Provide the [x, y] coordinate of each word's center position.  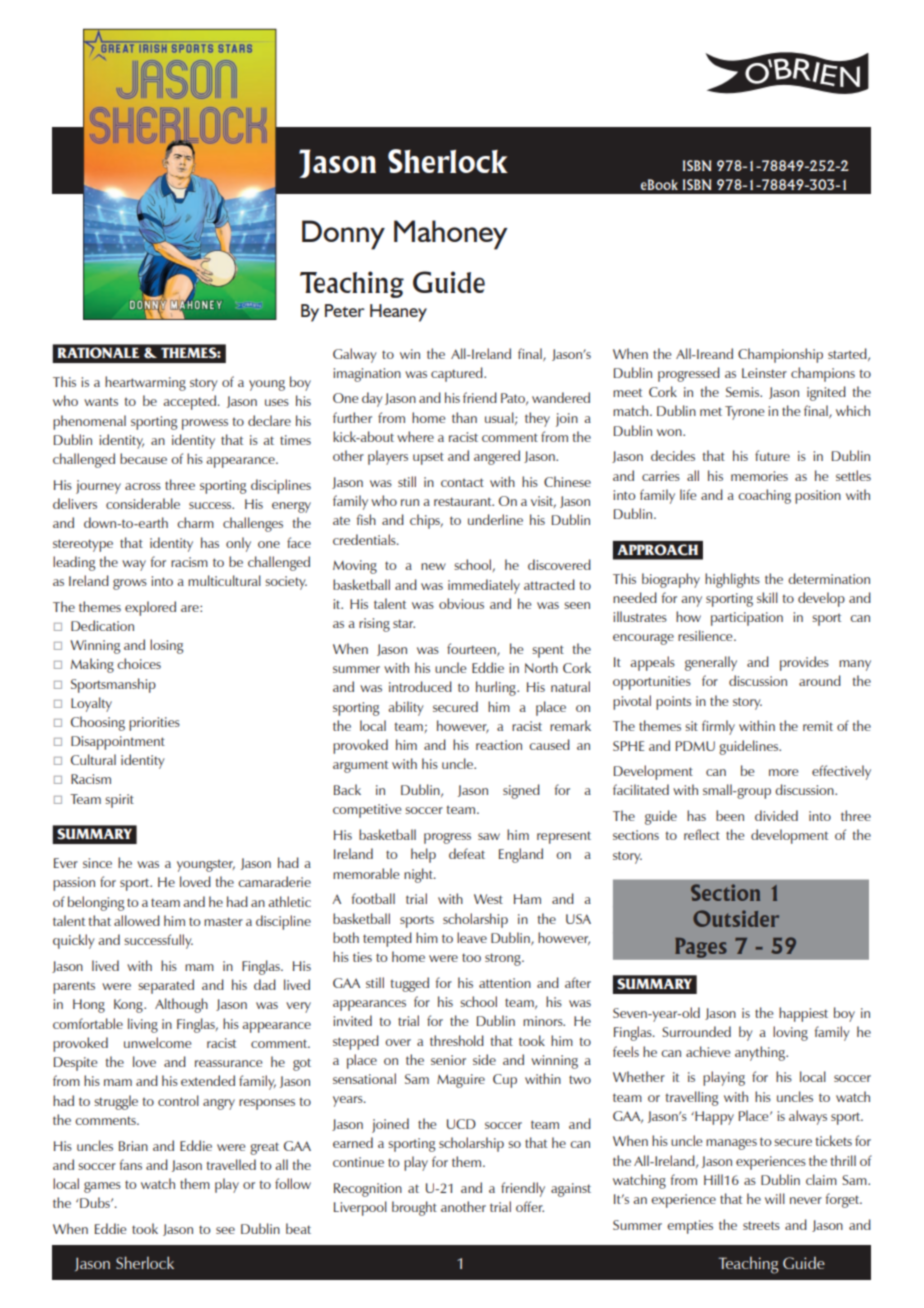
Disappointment [118, 743]
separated [166, 986]
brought [414, 1208]
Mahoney [451, 235]
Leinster [764, 373]
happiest [803, 1014]
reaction [499, 745]
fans [131, 1164]
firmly [718, 727]
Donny [343, 235]
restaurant [464, 501]
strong [504, 959]
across [143, 486]
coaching [764, 496]
